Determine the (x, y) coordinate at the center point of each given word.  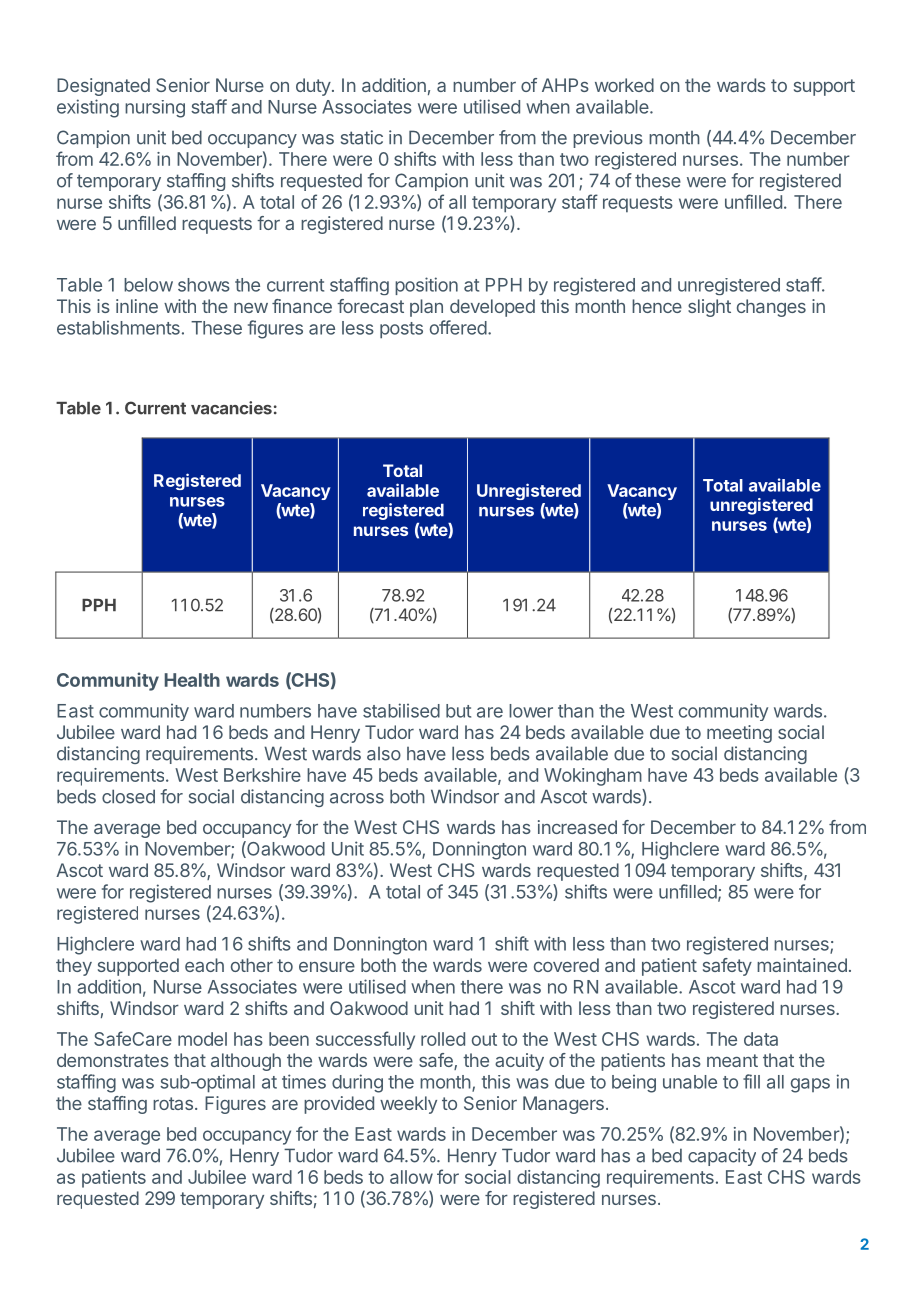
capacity (722, 1157)
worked (624, 85)
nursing (155, 109)
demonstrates (113, 1060)
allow (411, 1177)
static (362, 137)
